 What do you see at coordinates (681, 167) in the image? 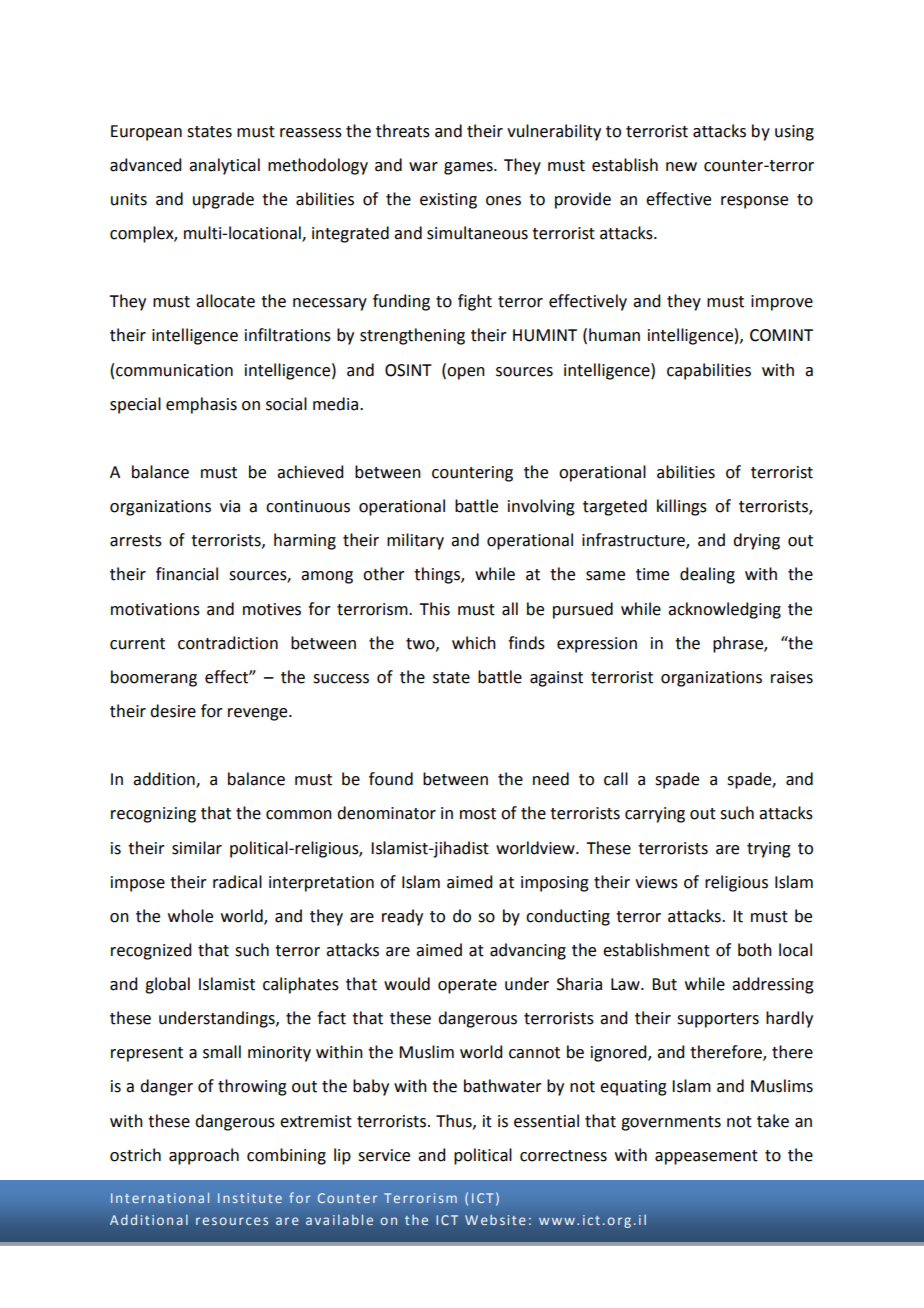
I see `new` at bounding box center [681, 167].
